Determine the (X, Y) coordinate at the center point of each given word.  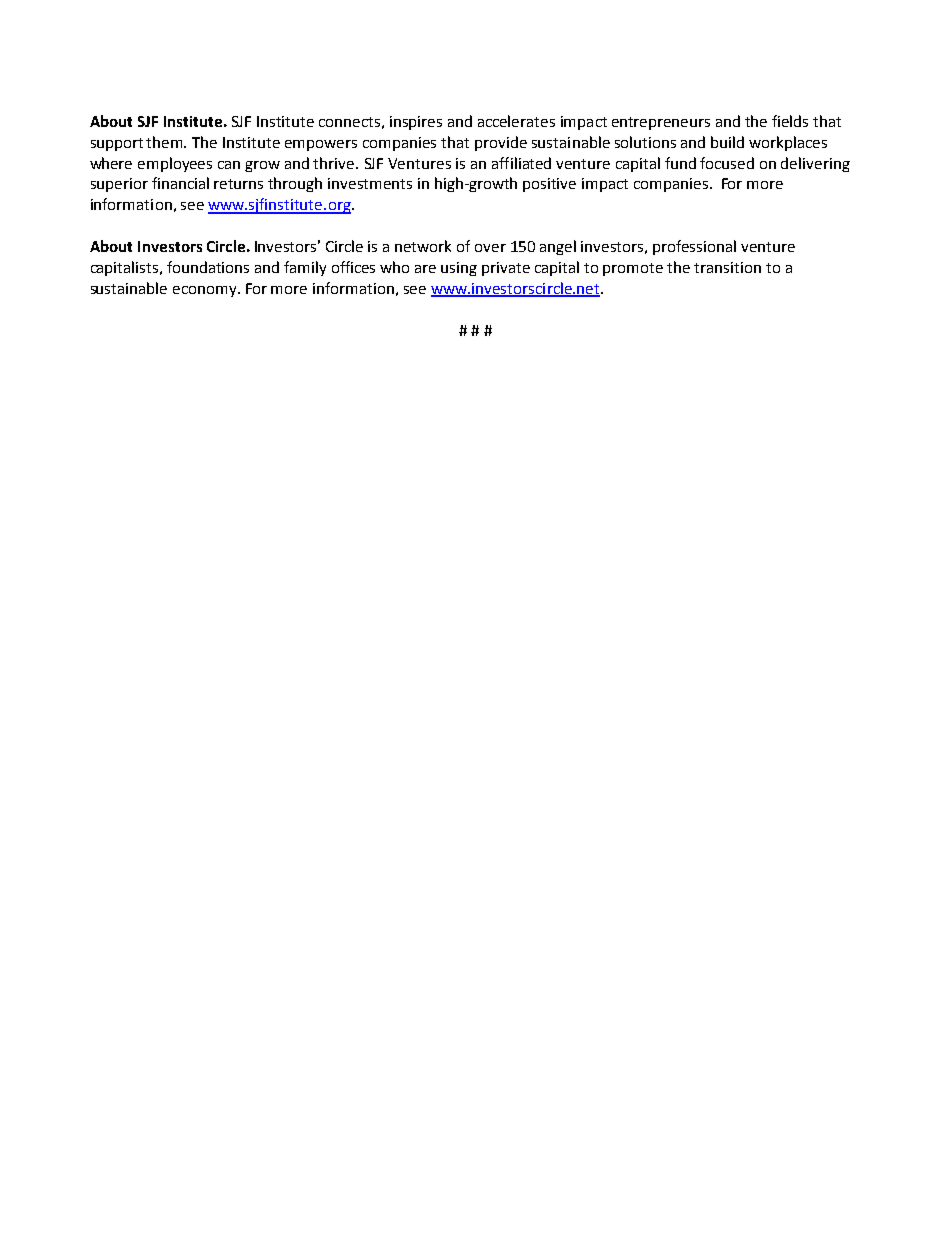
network (423, 246)
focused (727, 163)
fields (790, 121)
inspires (416, 123)
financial (180, 183)
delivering (815, 164)
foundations (208, 267)
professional (694, 247)
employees (175, 164)
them (166, 142)
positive (549, 185)
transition (727, 267)
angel (558, 247)
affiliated (521, 163)
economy (206, 291)
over (490, 248)
